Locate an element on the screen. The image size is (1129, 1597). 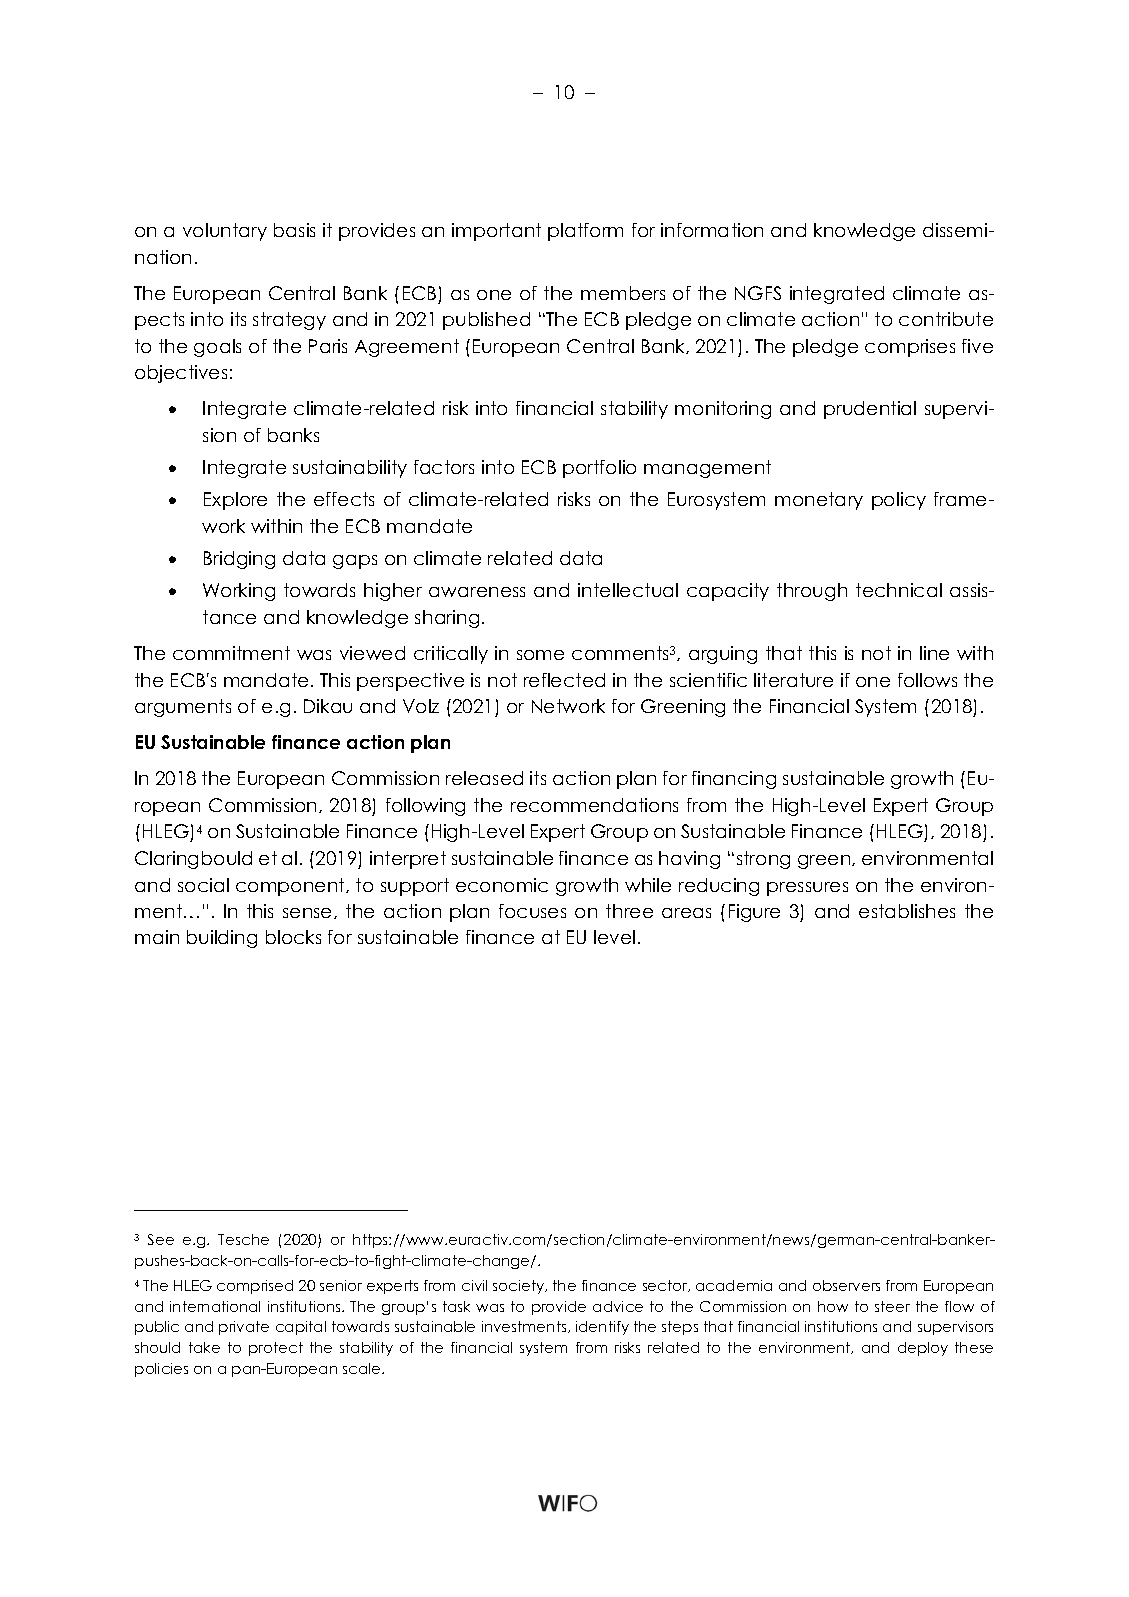
component is located at coordinates (291, 887).
